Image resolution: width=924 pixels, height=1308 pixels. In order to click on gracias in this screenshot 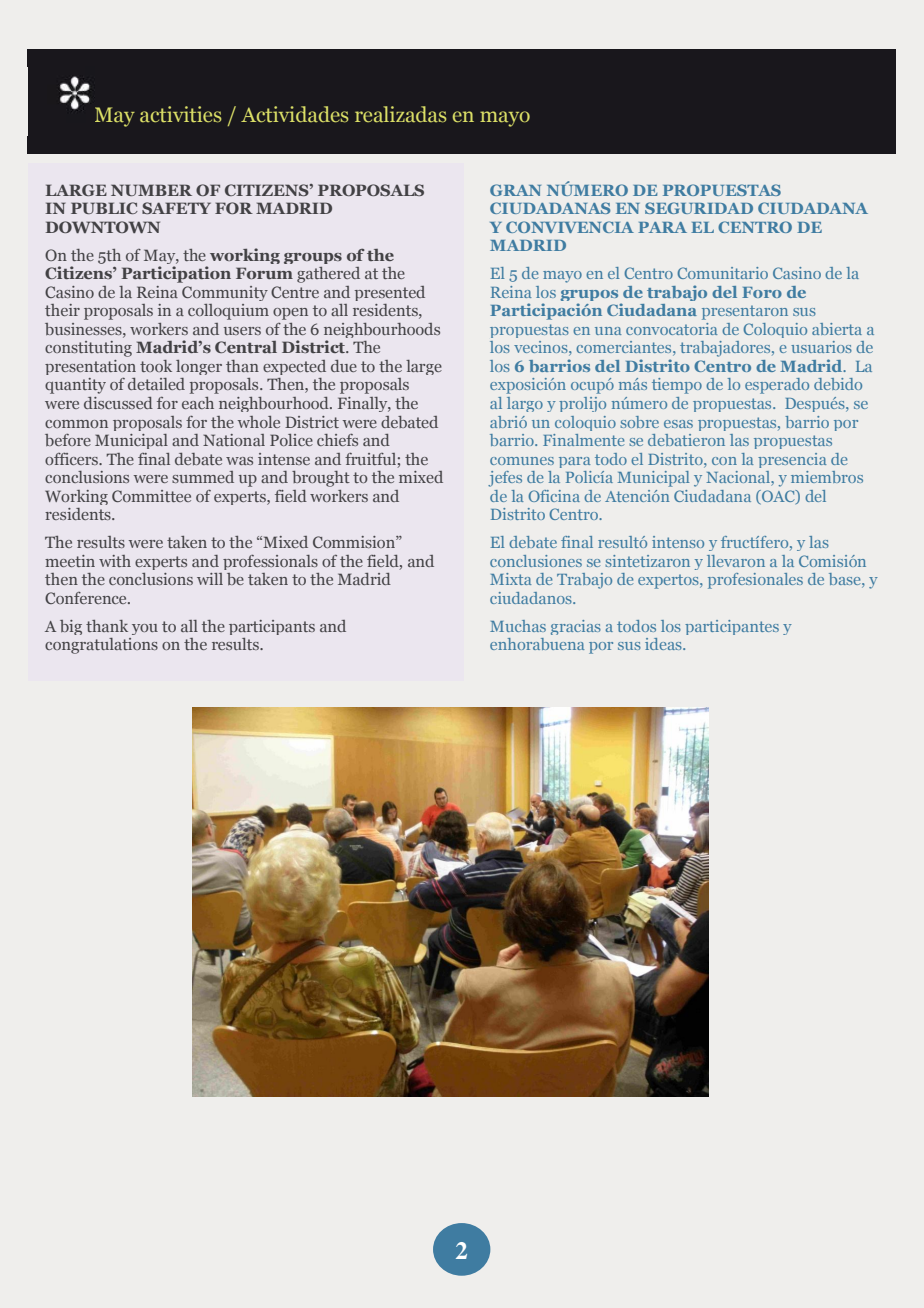, I will do `click(576, 627)`.
